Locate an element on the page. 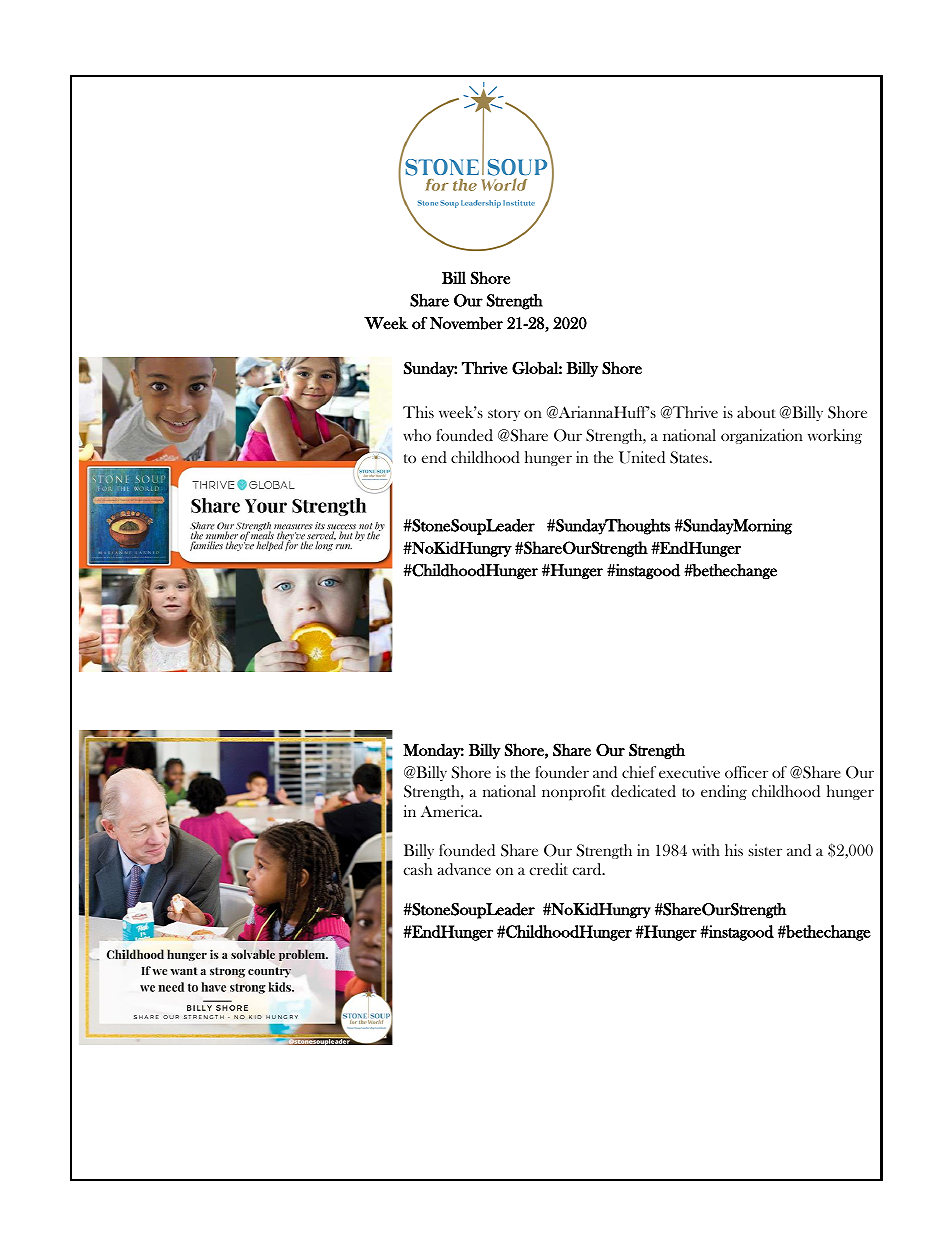 The width and height of the page is (952, 1233). sister is located at coordinates (765, 850).
